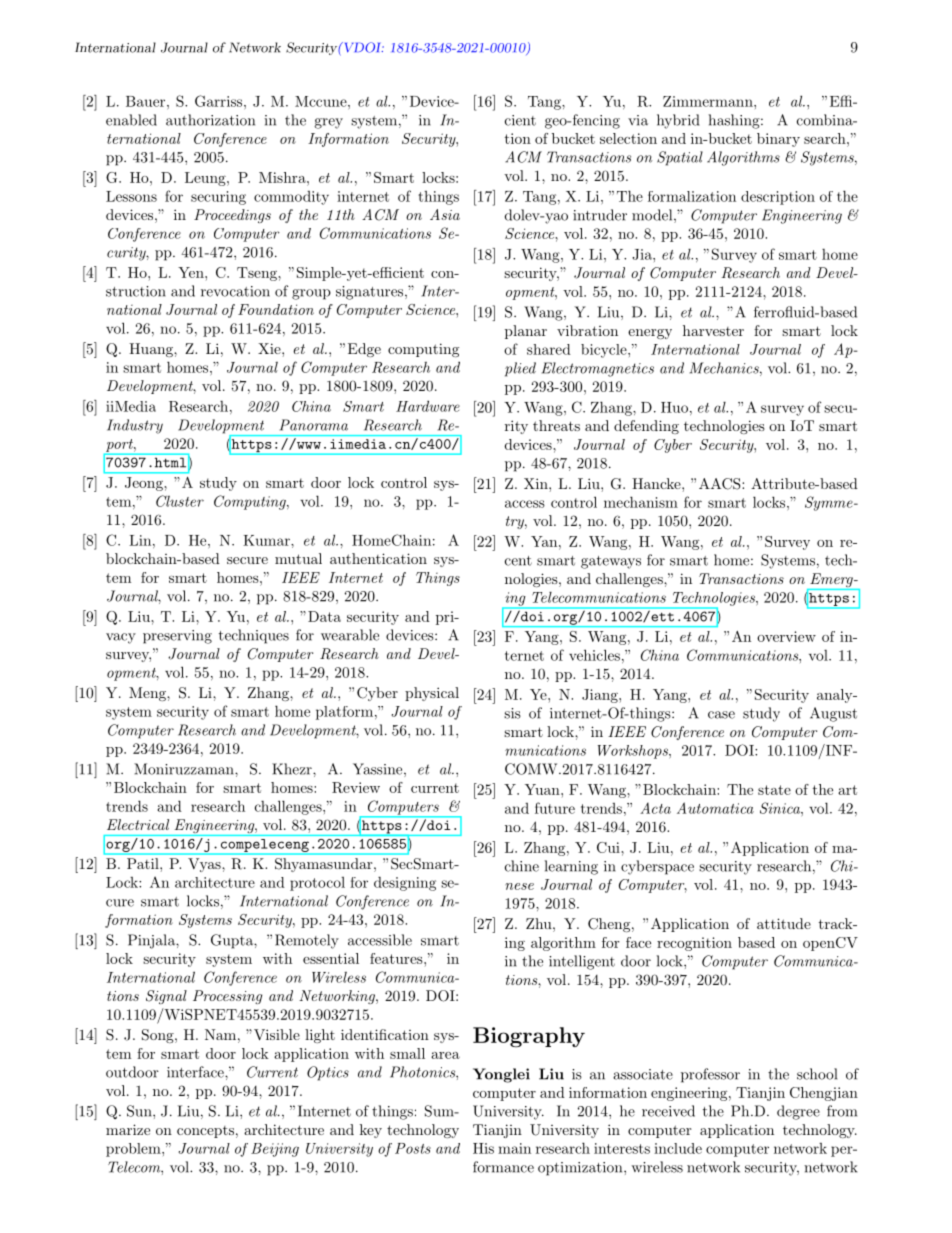  I want to click on binary, so click(778, 140).
